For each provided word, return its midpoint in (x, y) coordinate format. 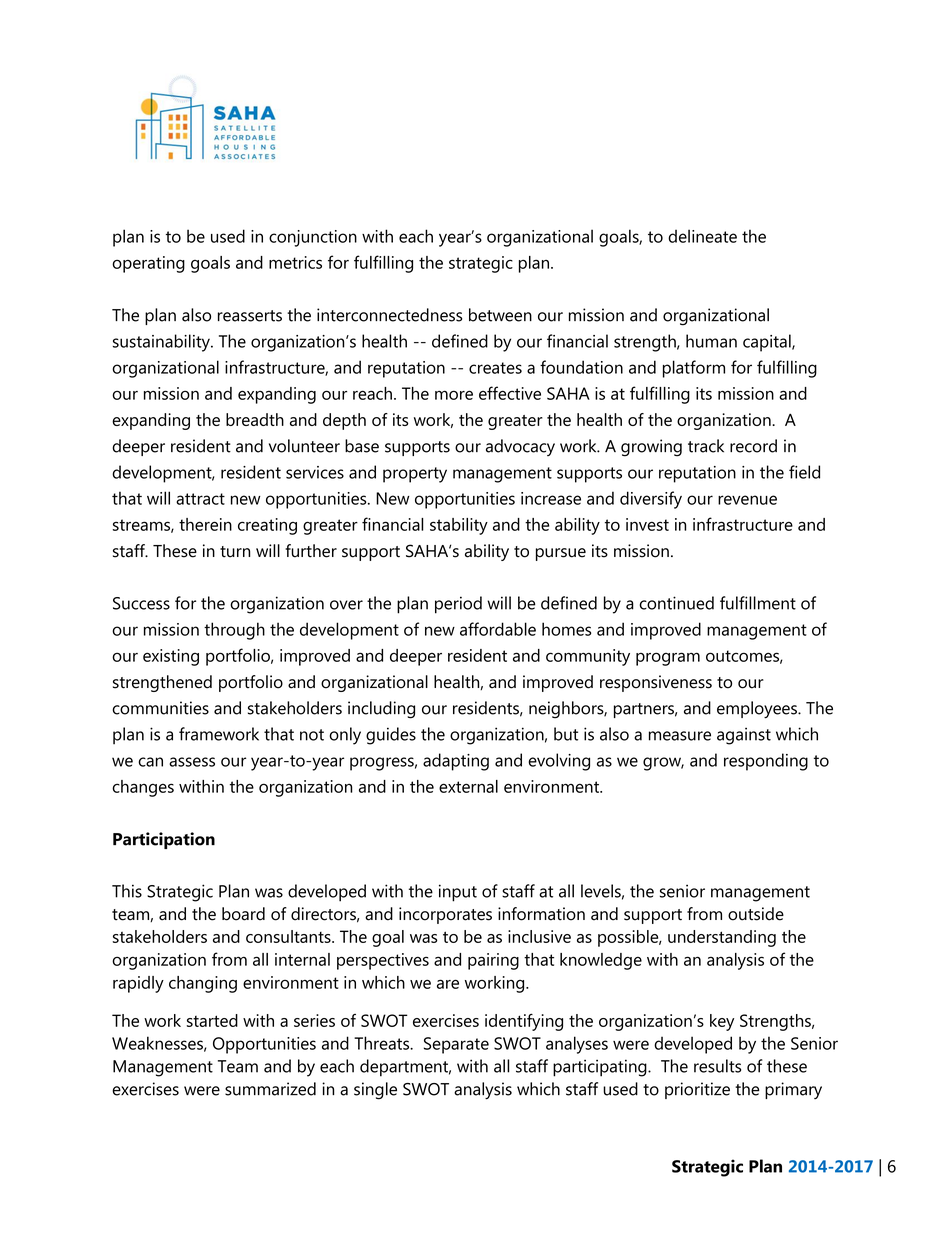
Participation (164, 840)
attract (200, 499)
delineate (702, 236)
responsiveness (656, 683)
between (500, 315)
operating (148, 264)
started (212, 1020)
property (415, 475)
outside (756, 914)
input (458, 893)
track (706, 446)
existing (171, 657)
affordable (498, 629)
